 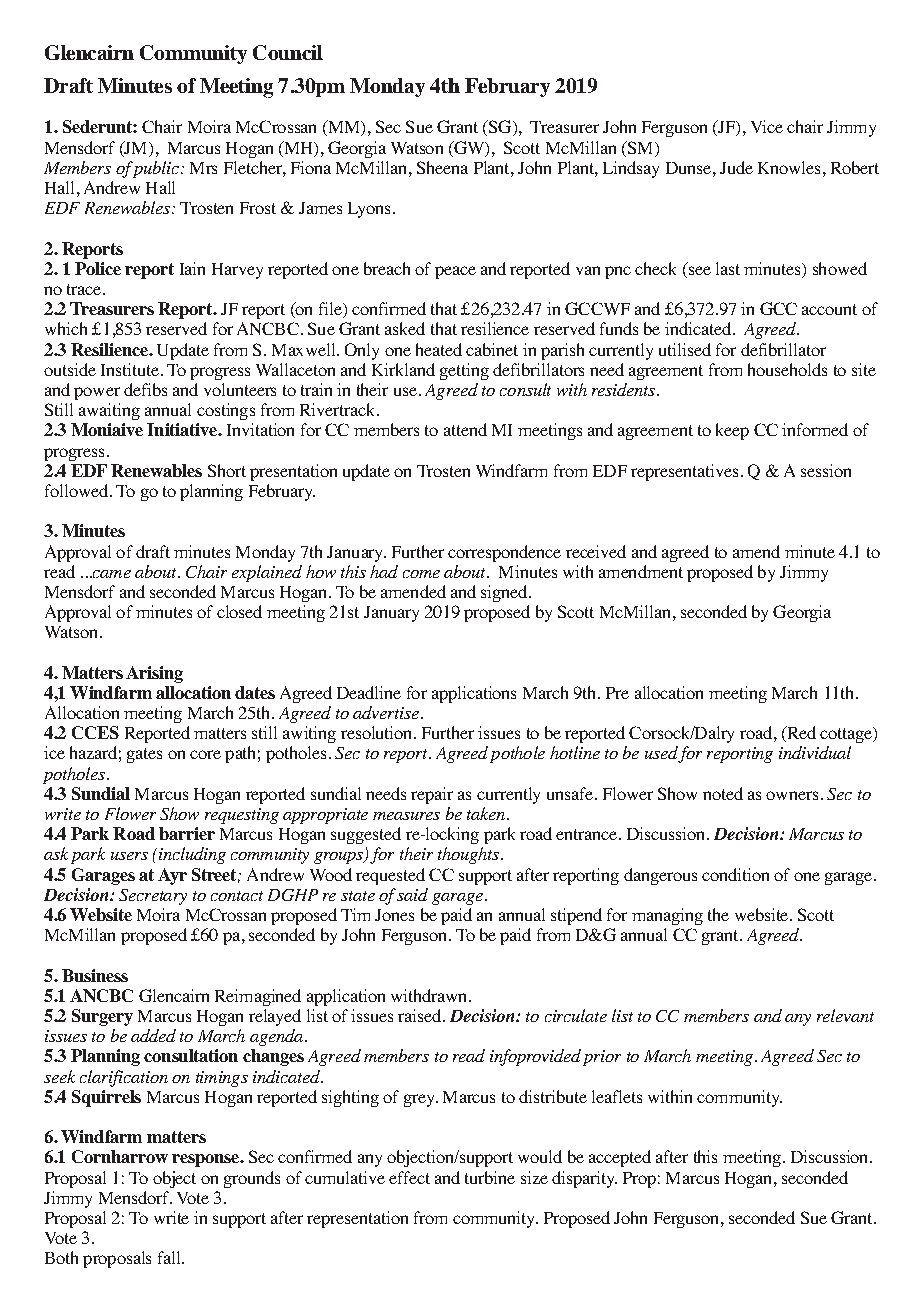 I want to click on public, so click(x=155, y=169).
